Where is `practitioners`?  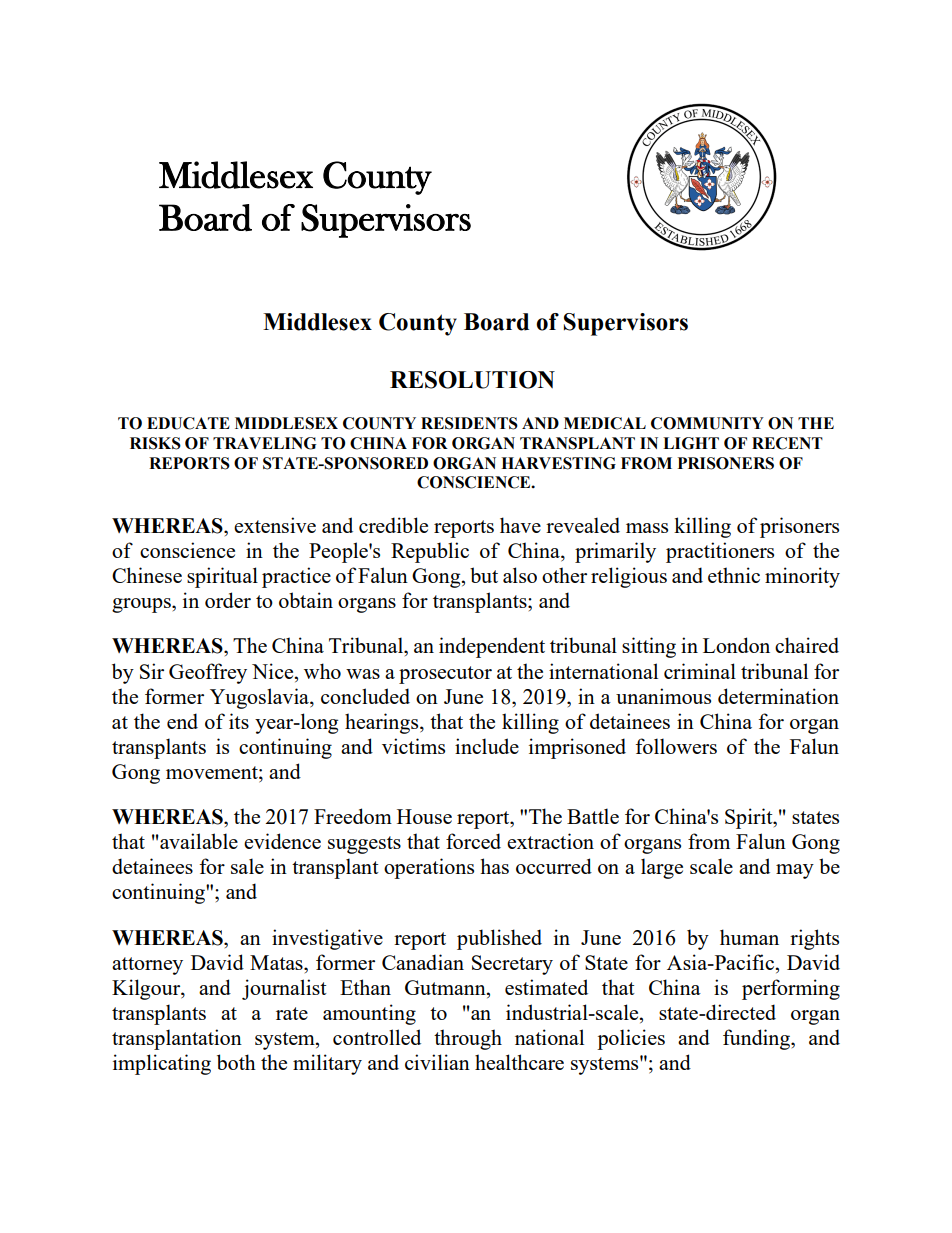 practitioners is located at coordinates (720, 552).
